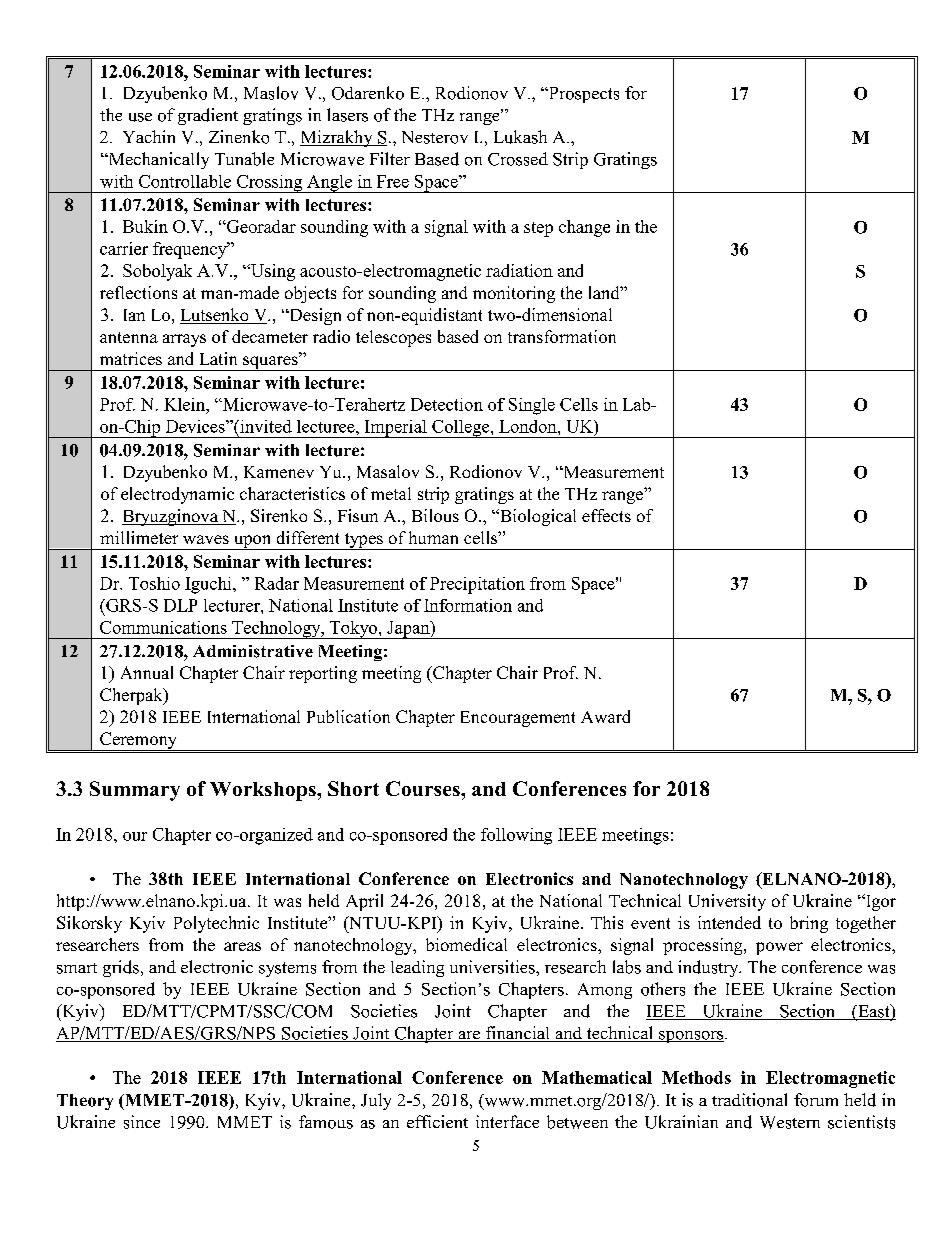  I want to click on Courses, so click(424, 788).
